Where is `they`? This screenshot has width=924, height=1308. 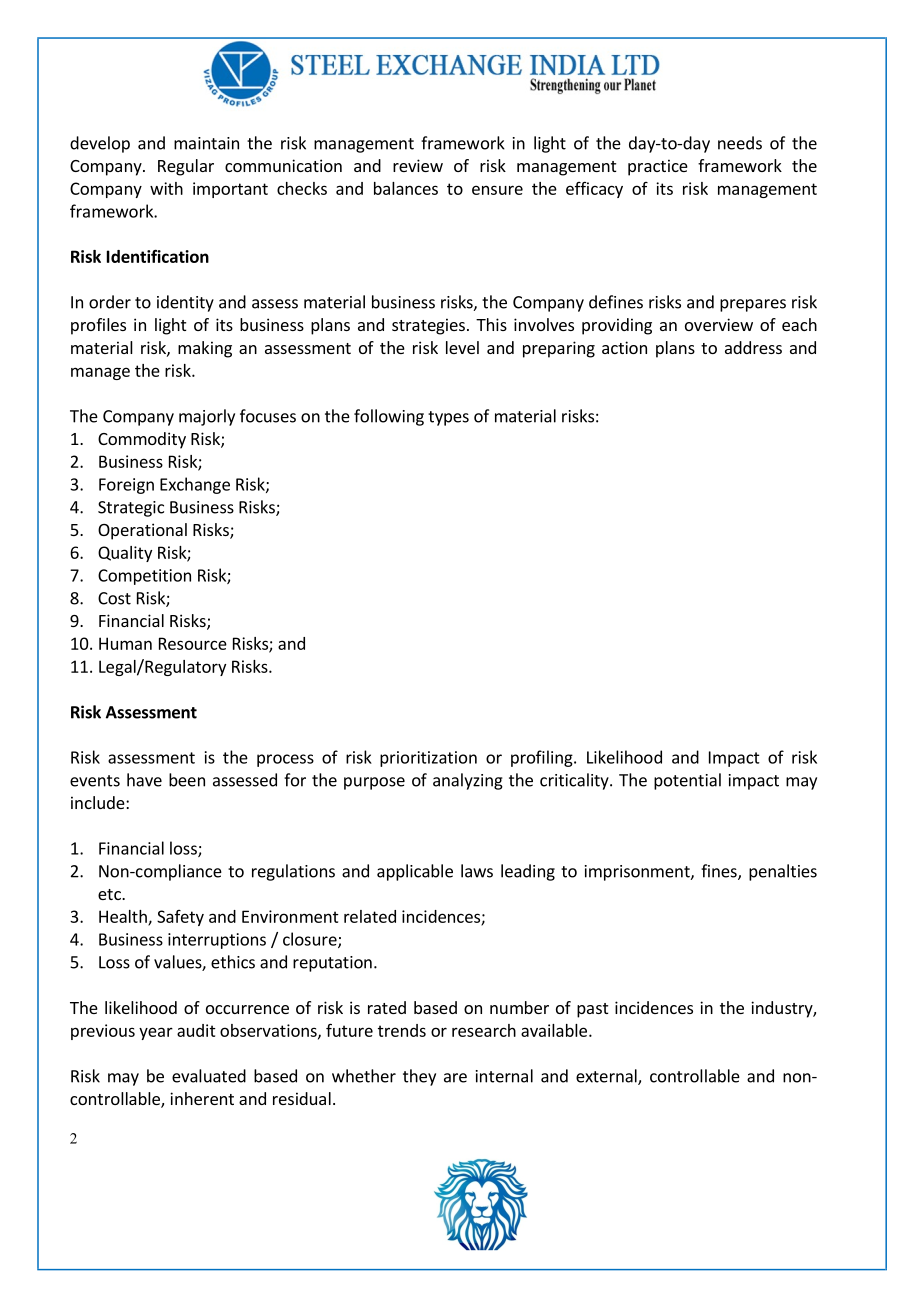 they is located at coordinates (419, 1077).
